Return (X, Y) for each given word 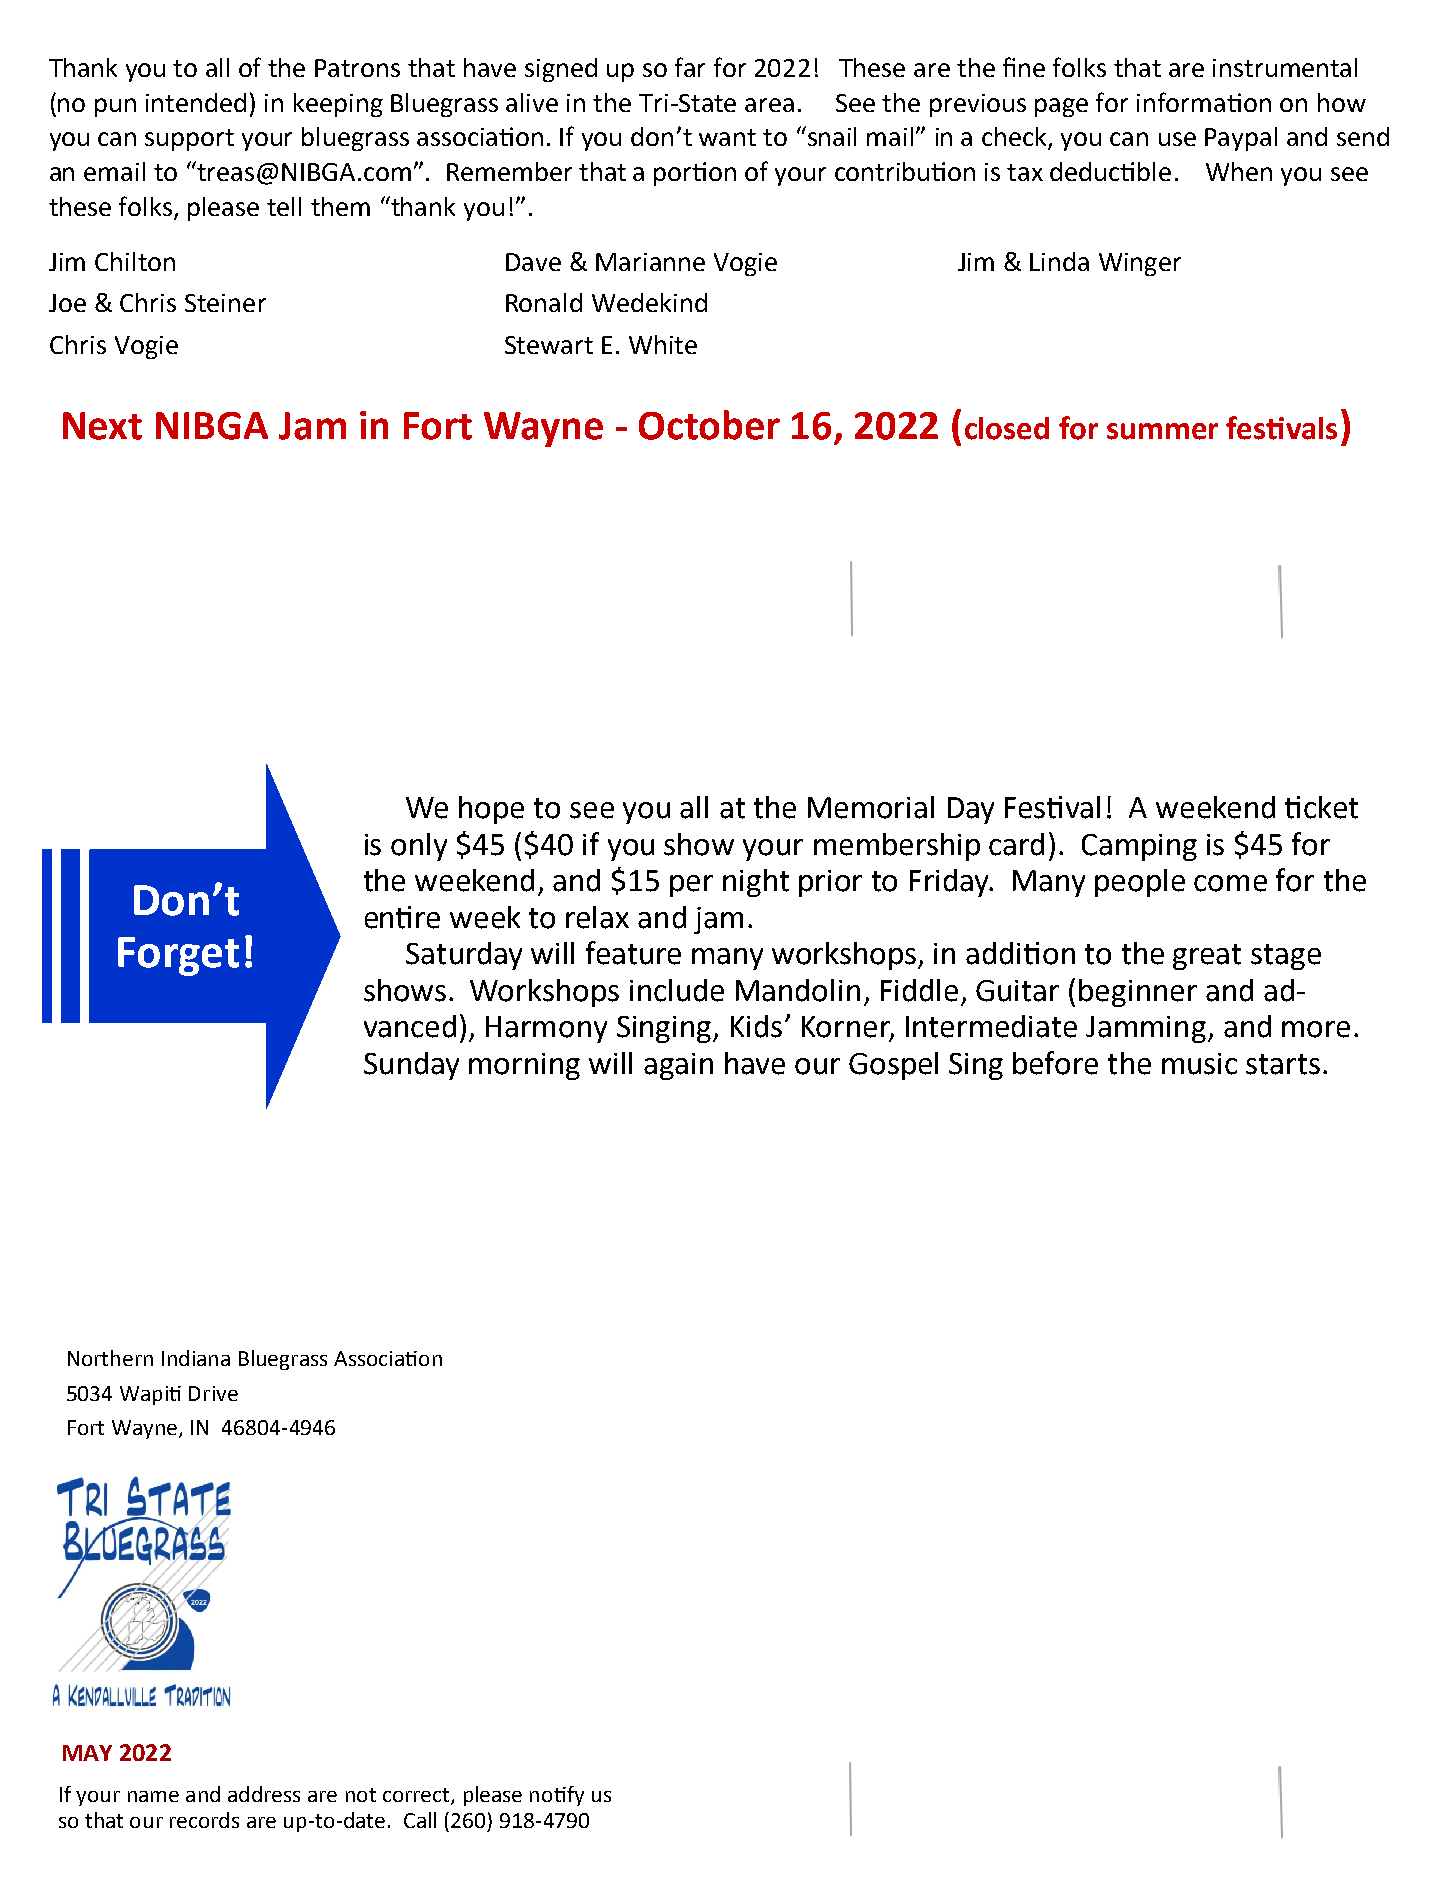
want (727, 137)
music (1199, 1064)
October (709, 425)
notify (557, 1796)
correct (417, 1796)
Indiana (196, 1358)
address (264, 1794)
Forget (178, 956)
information (1204, 102)
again (678, 1066)
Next (102, 426)
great (1207, 957)
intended (196, 102)
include (677, 990)
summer (1162, 431)
